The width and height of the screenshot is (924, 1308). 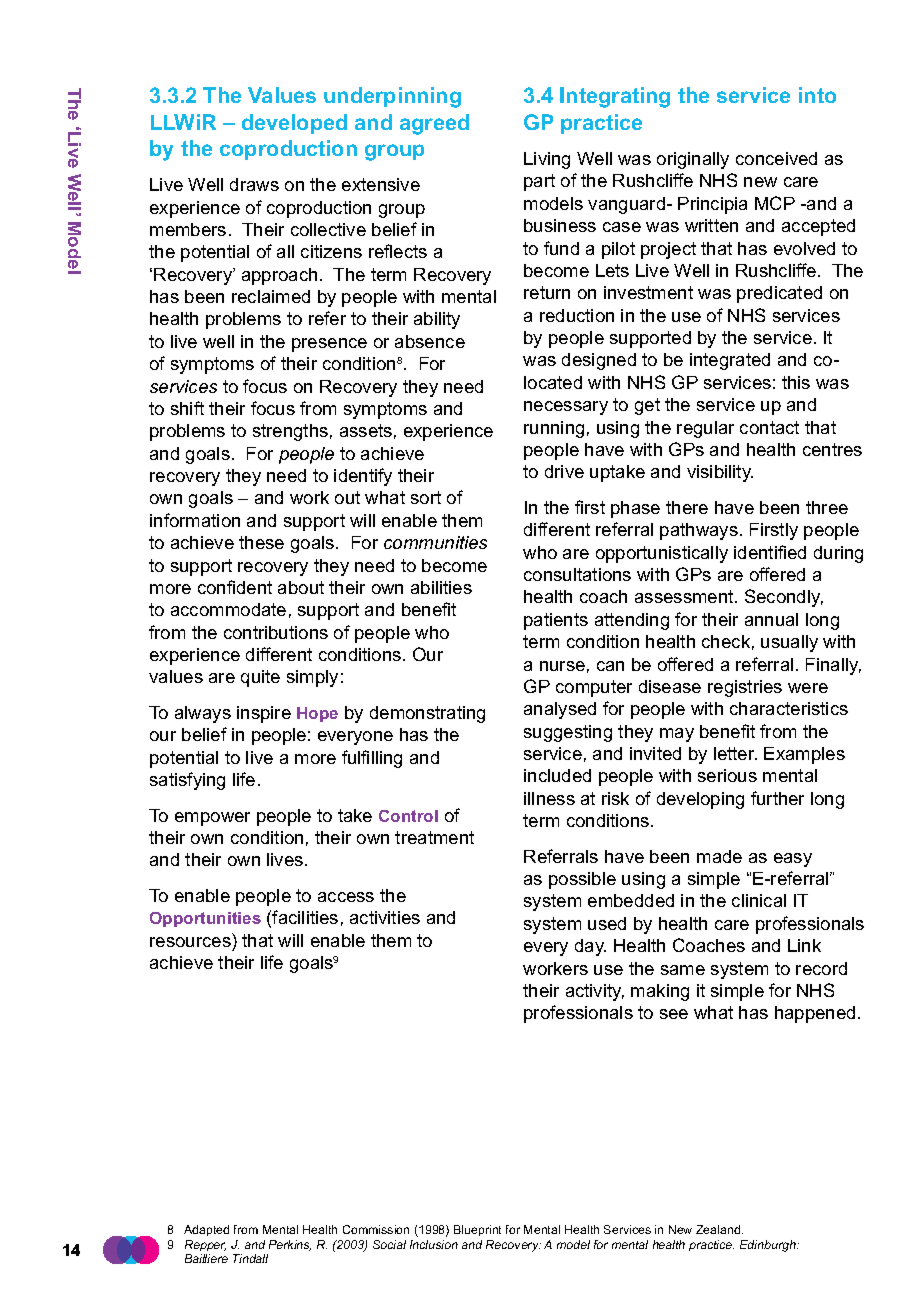 What do you see at coordinates (290, 1245) in the screenshot?
I see `Perkins` at bounding box center [290, 1245].
